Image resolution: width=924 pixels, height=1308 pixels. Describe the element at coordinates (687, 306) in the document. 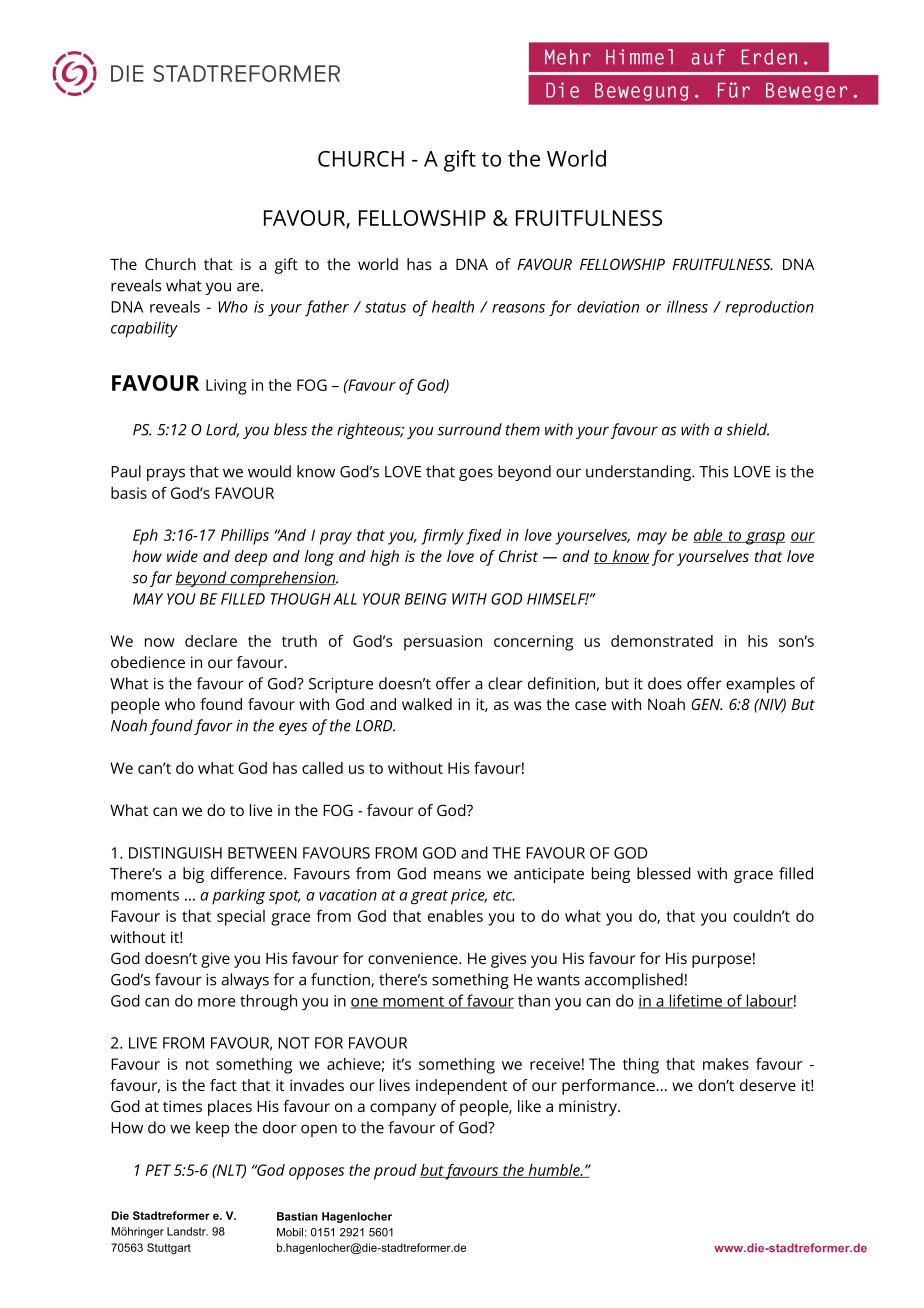

I see `illness` at that location.
